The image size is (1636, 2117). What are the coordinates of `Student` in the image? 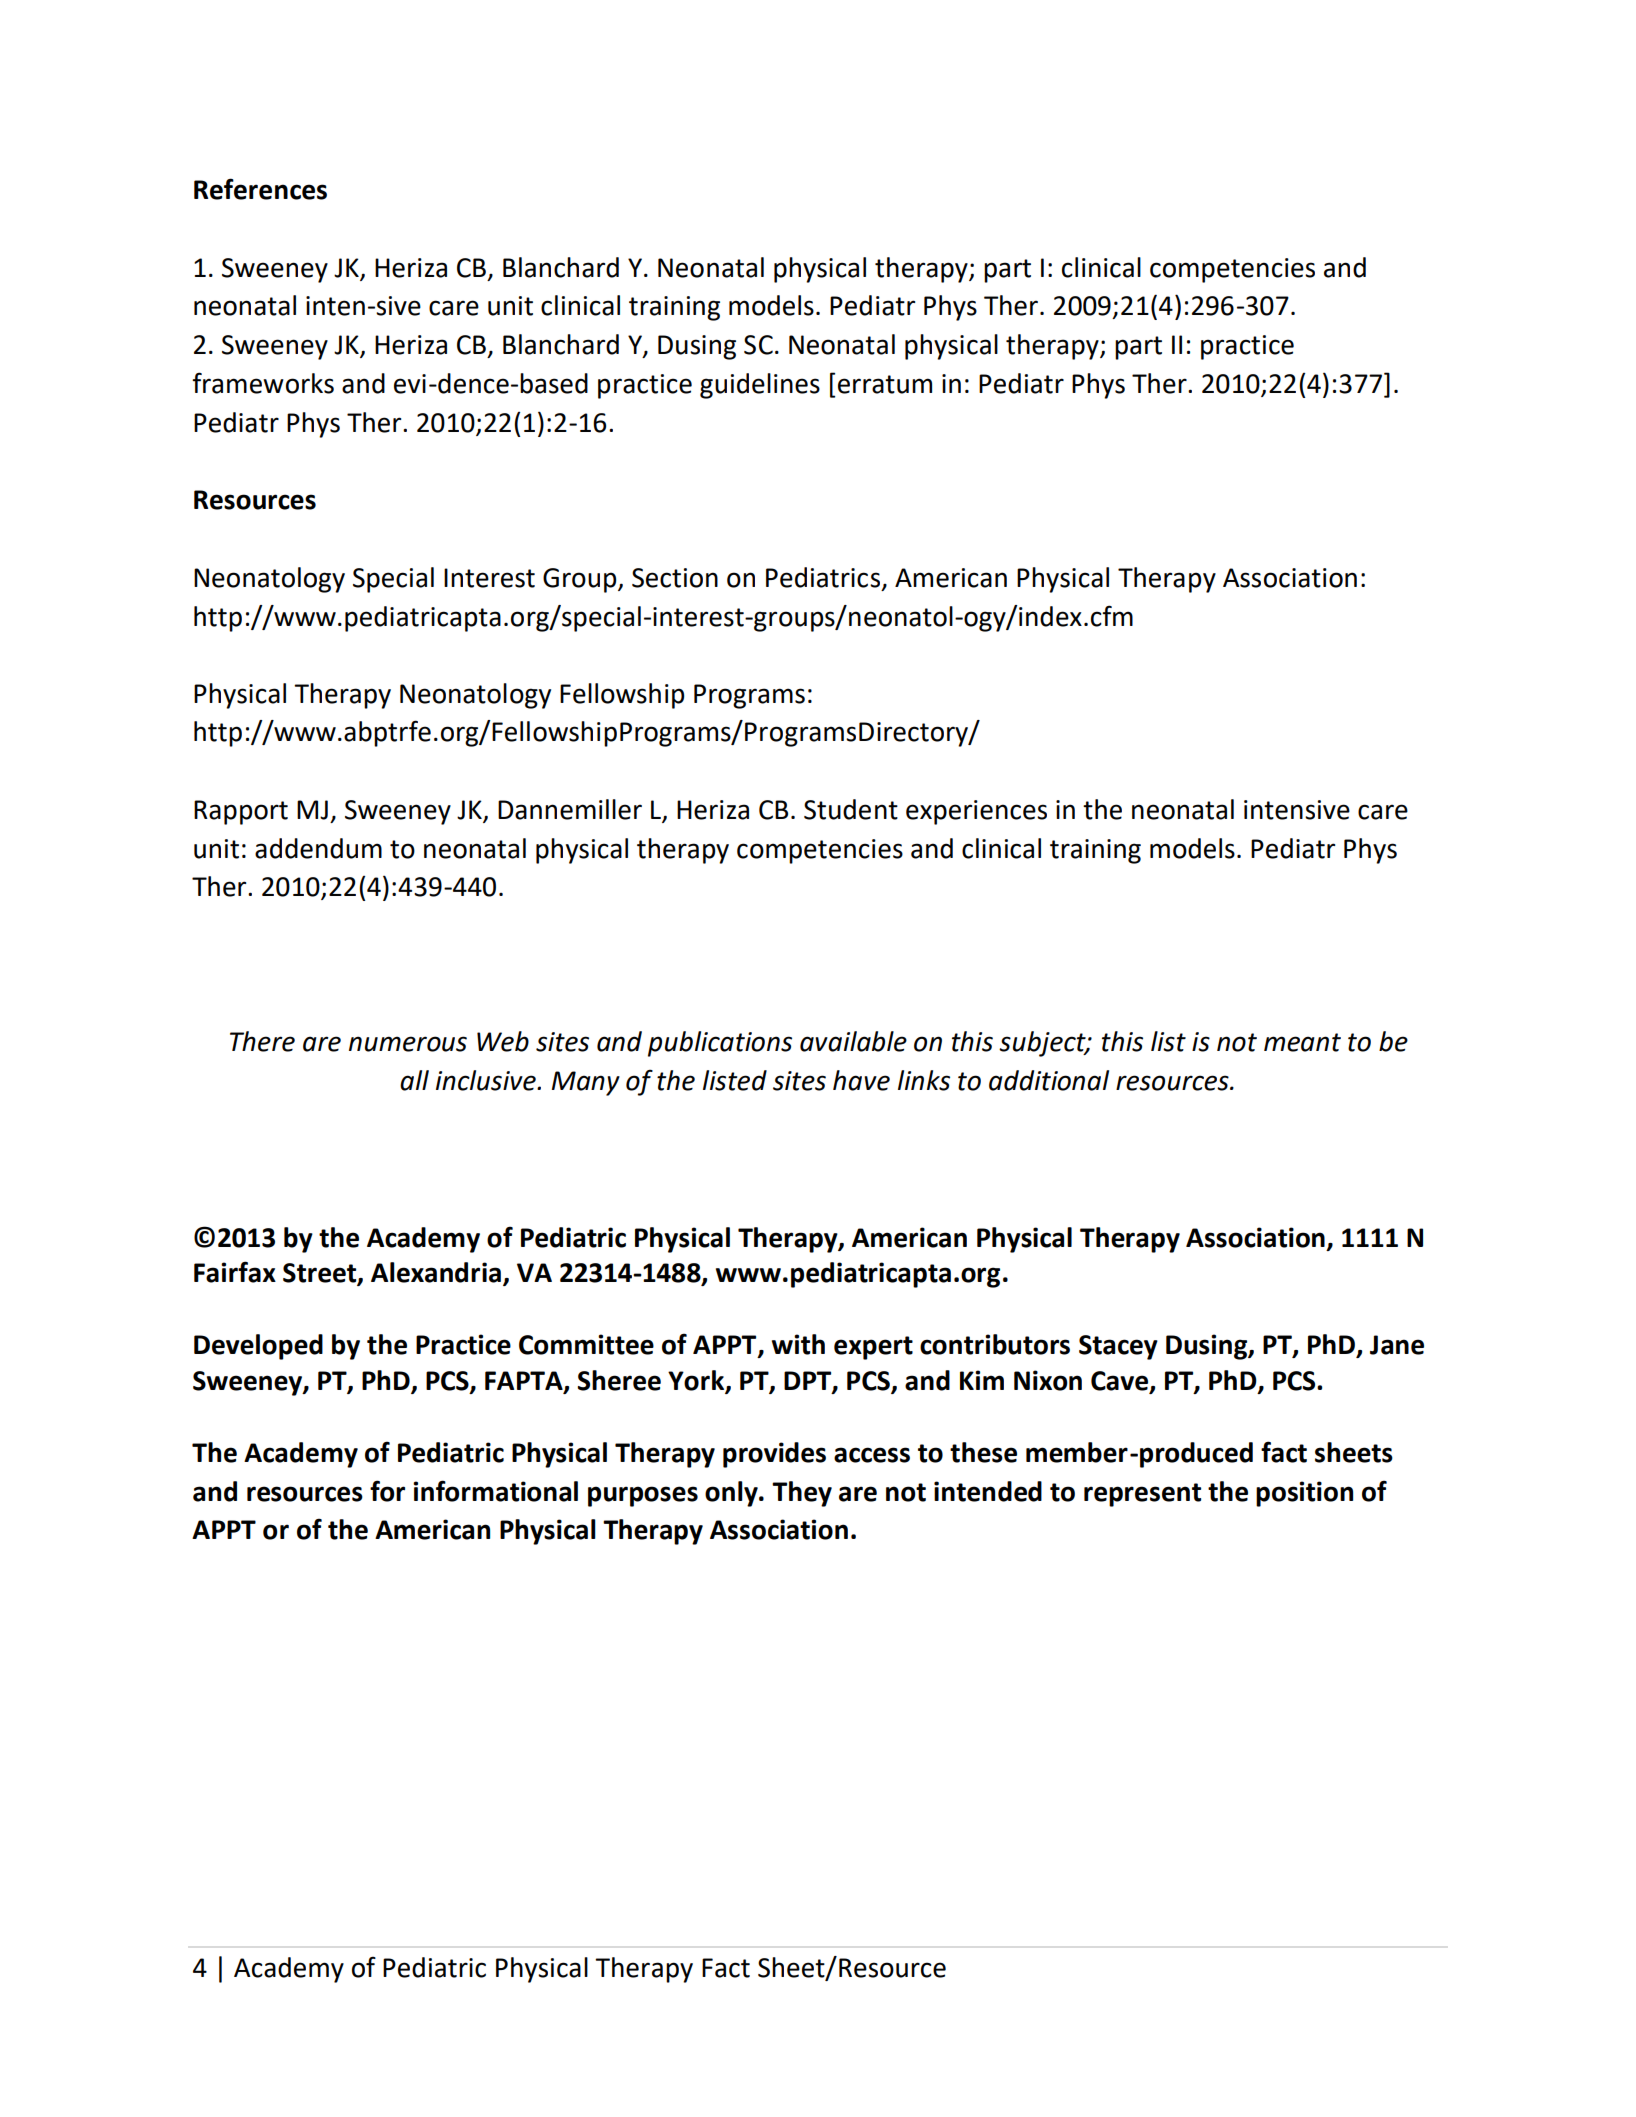 It's located at (851, 809).
